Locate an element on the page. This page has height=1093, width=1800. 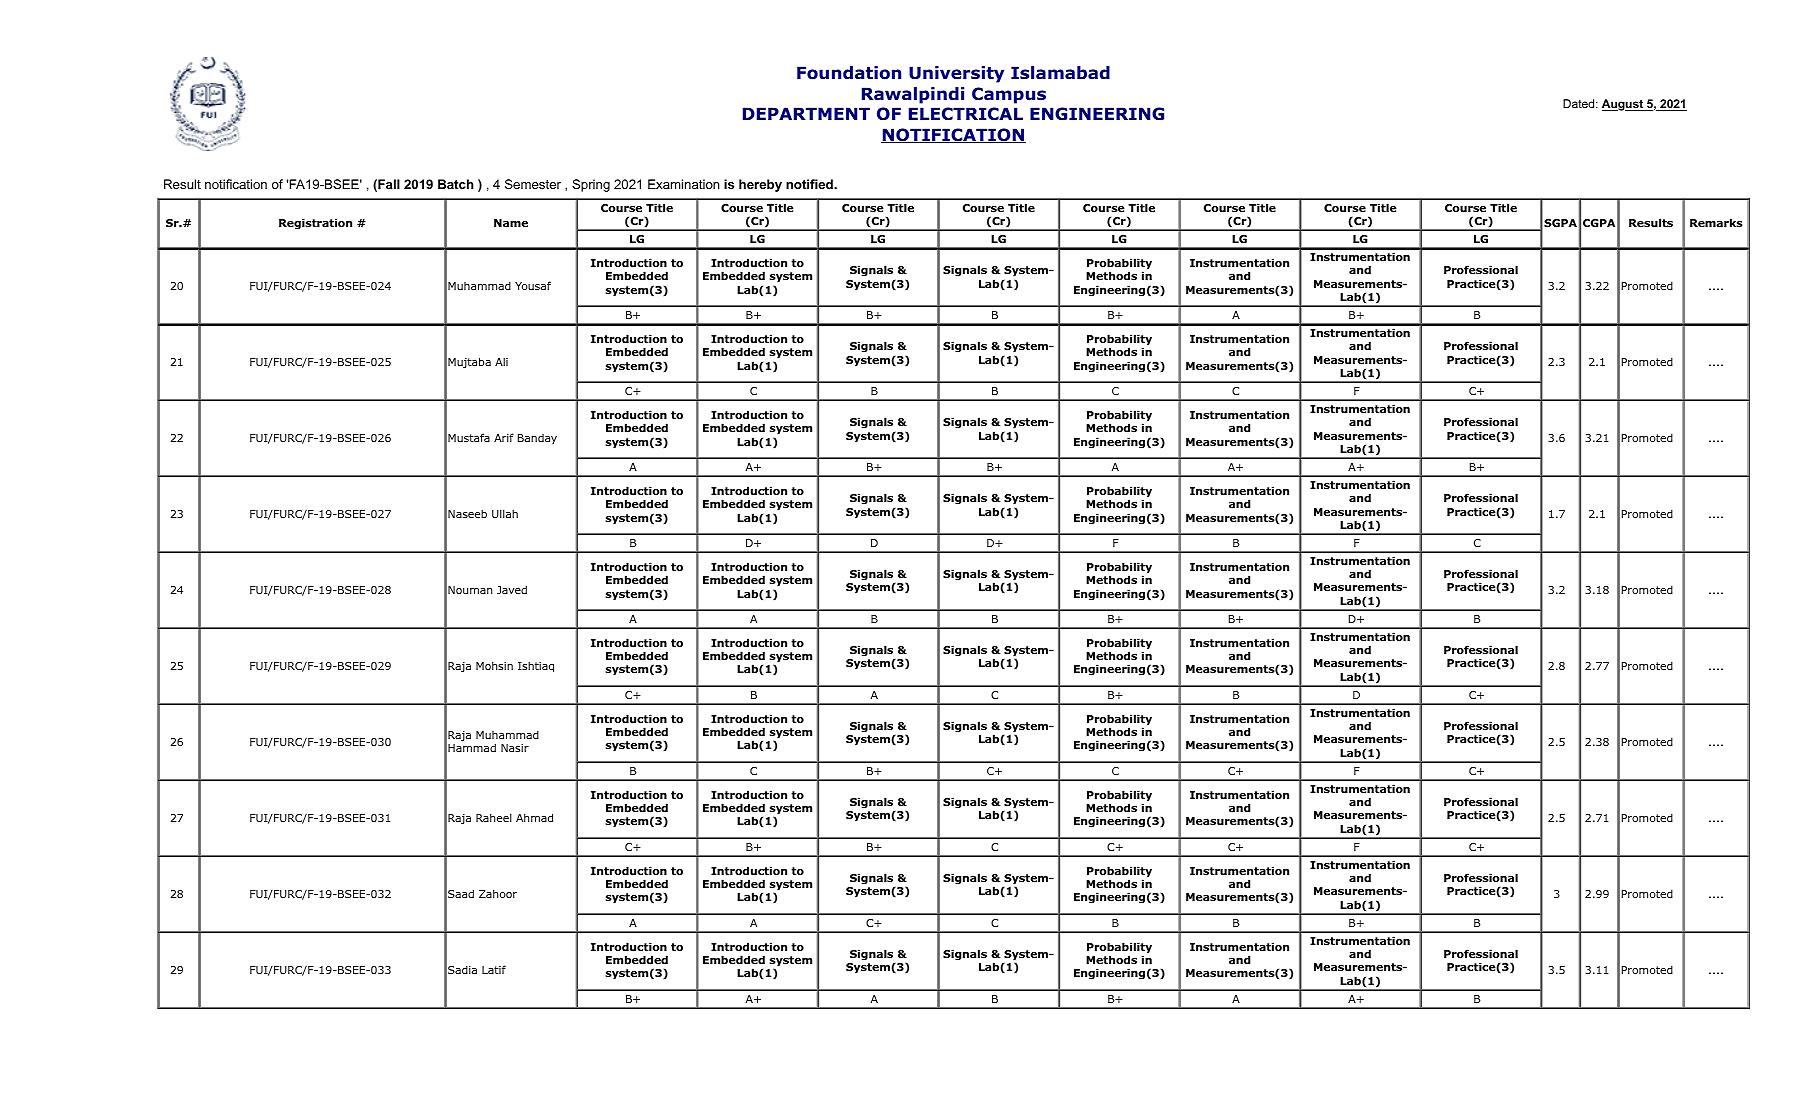
Name is located at coordinates (511, 223).
